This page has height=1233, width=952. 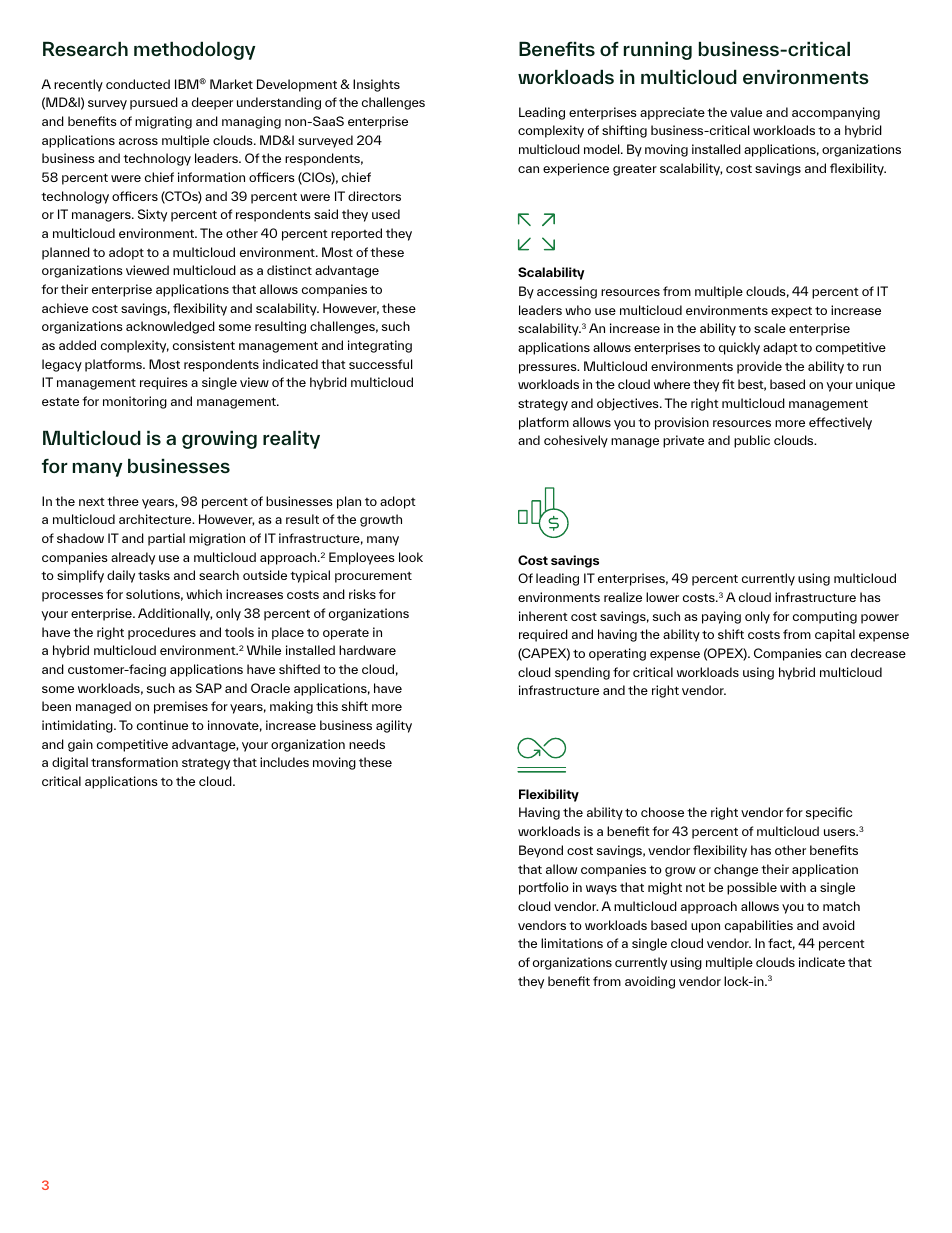 I want to click on portfolio, so click(x=544, y=888).
